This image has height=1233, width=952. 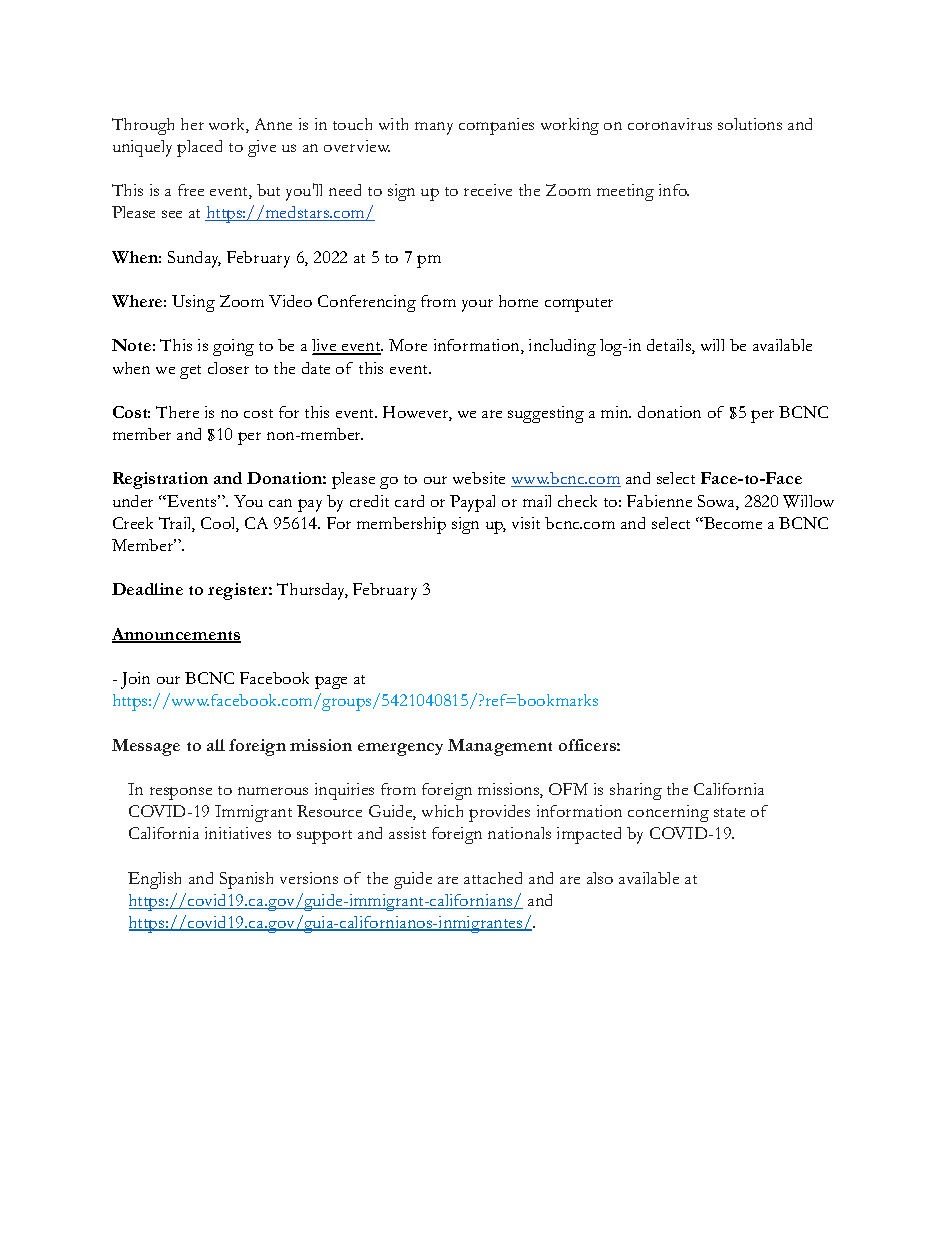 I want to click on assist, so click(x=407, y=833).
